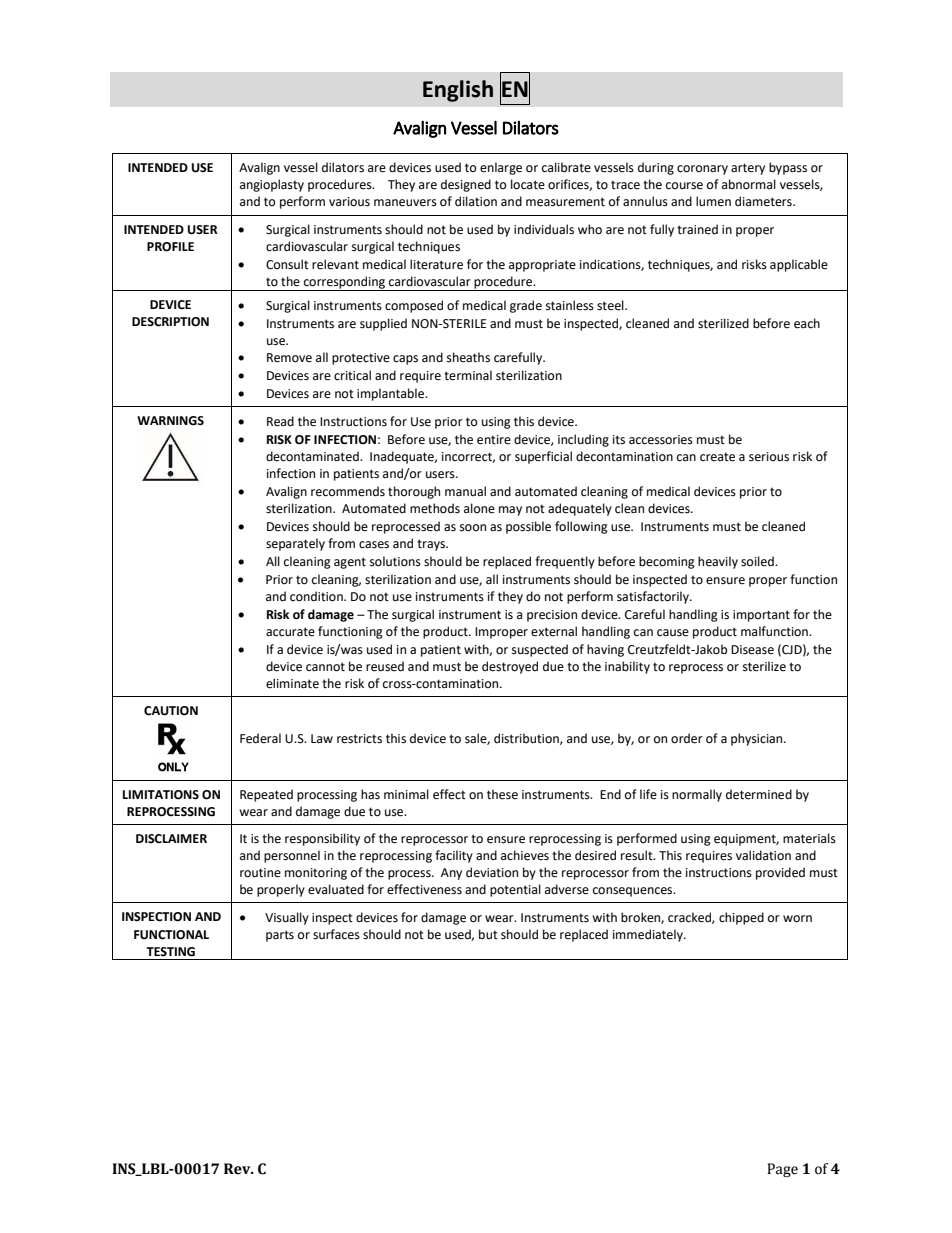 The height and width of the screenshot is (1233, 952). I want to click on parts, so click(280, 936).
